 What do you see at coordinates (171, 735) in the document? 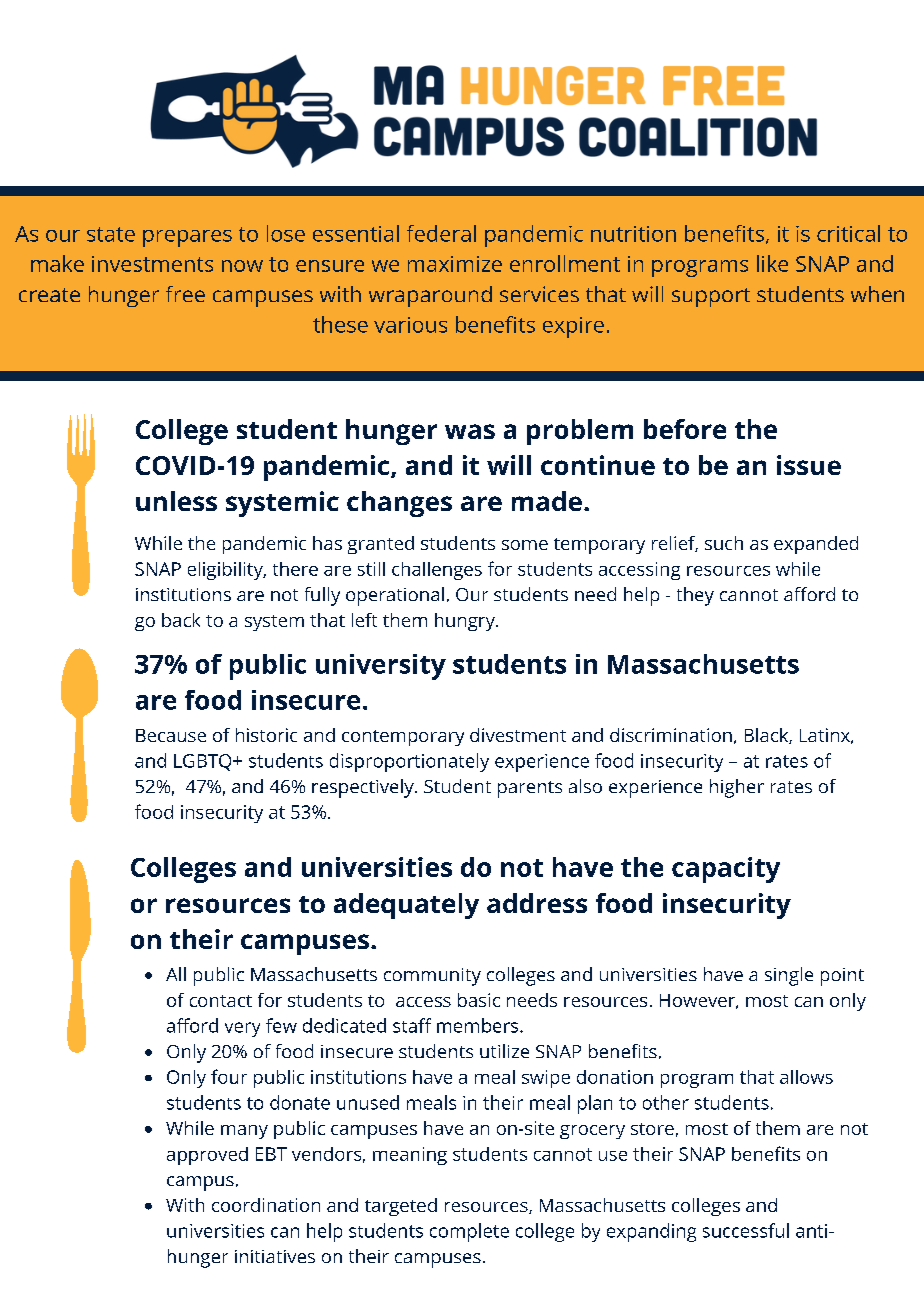
I see `Because` at bounding box center [171, 735].
